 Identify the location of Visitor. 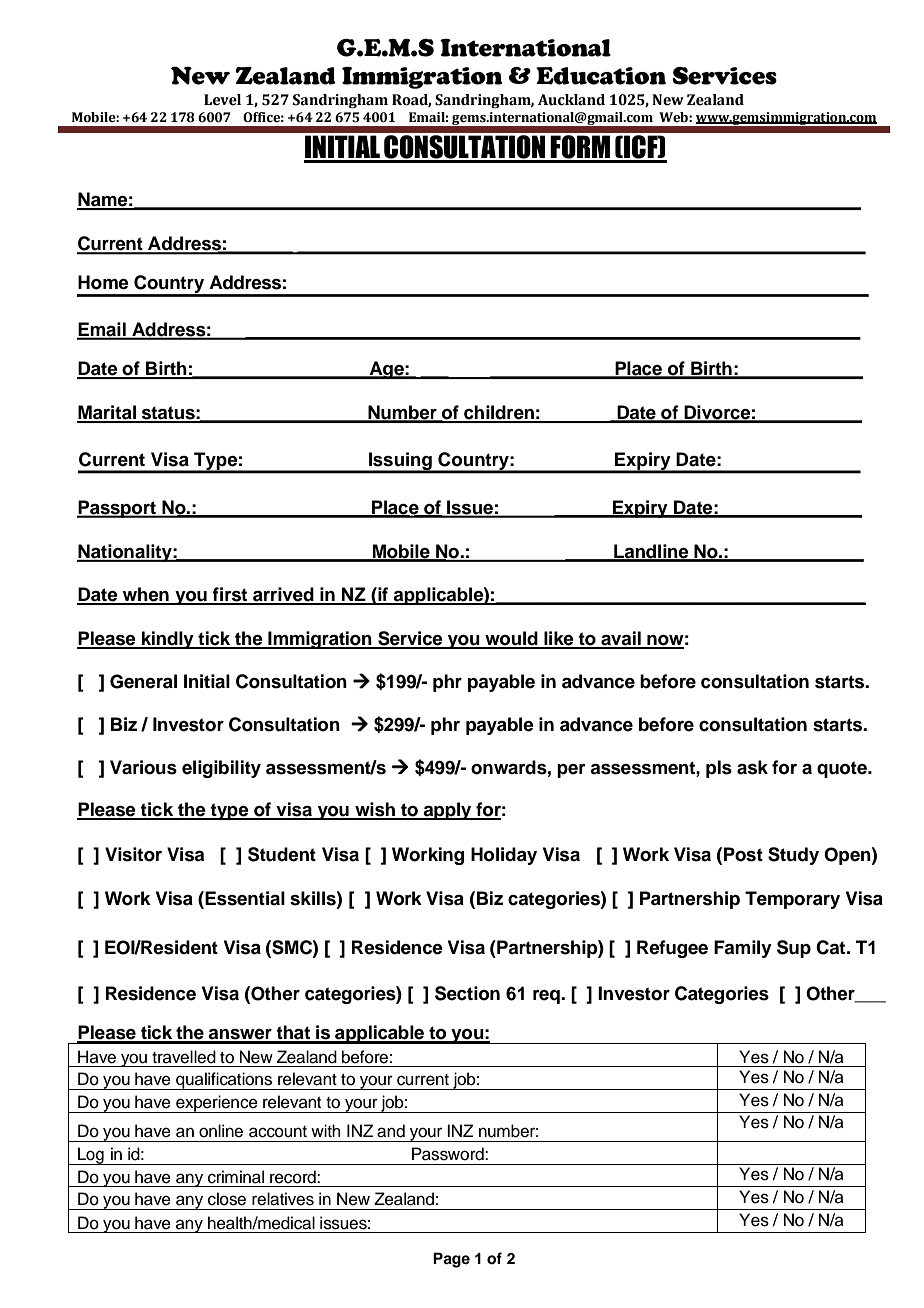
(133, 854).
